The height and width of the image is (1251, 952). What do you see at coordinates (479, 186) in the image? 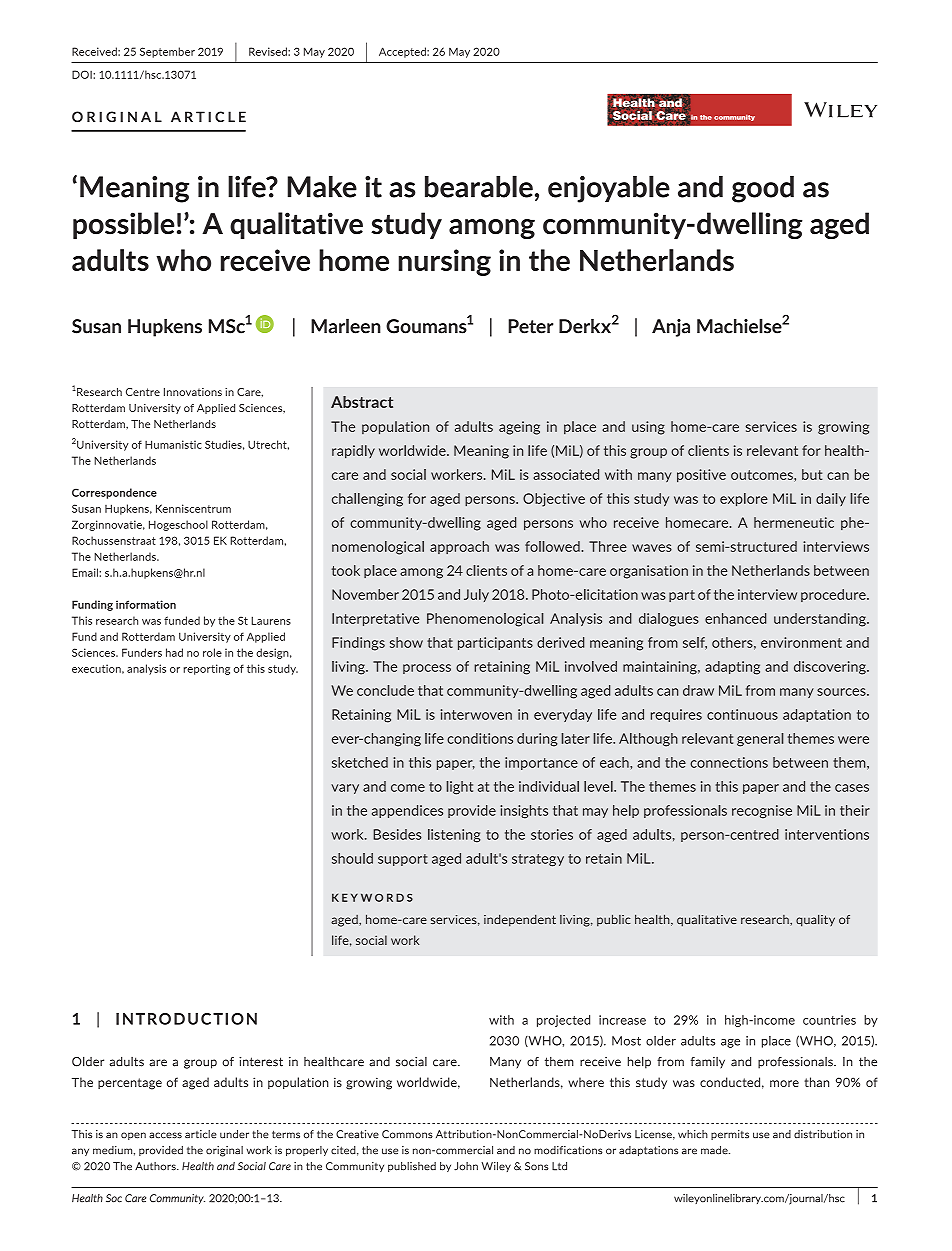
I see `bearable` at bounding box center [479, 186].
